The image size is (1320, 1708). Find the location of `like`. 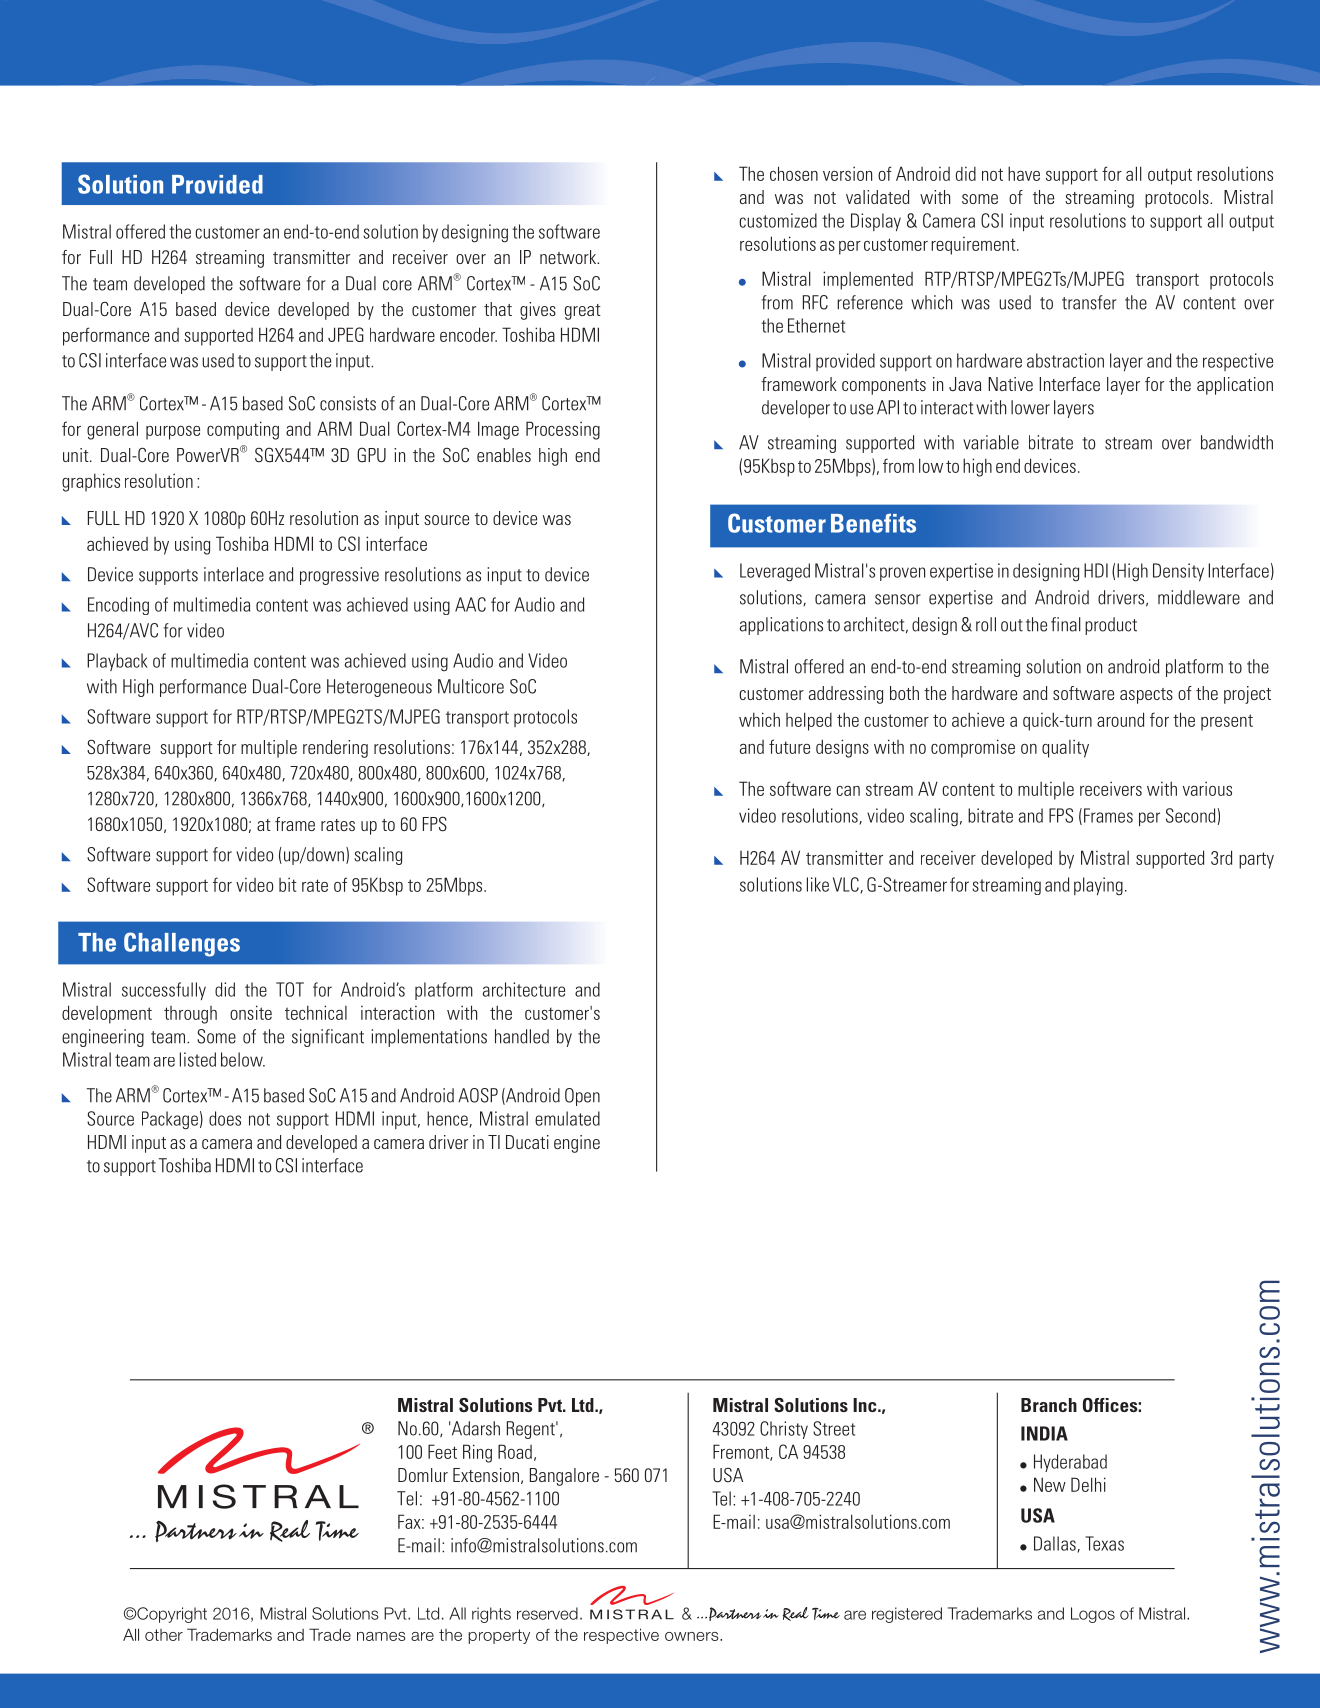

like is located at coordinates (818, 884).
